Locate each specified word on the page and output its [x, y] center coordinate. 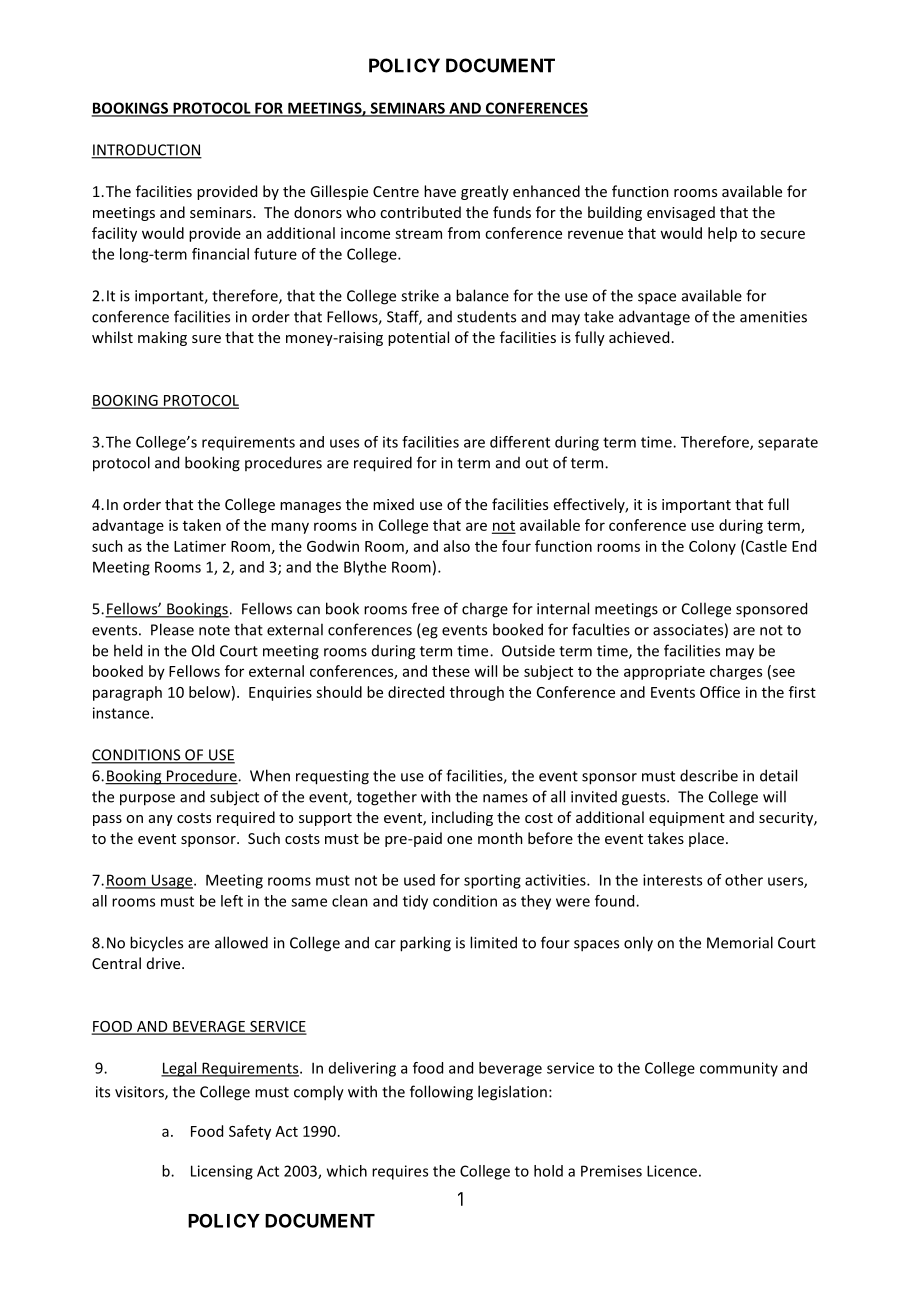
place [706, 839]
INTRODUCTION [146, 151]
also [457, 546]
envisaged [681, 213]
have [440, 191]
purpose [147, 800]
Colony [712, 547]
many [290, 528]
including [462, 818]
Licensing [222, 1172]
